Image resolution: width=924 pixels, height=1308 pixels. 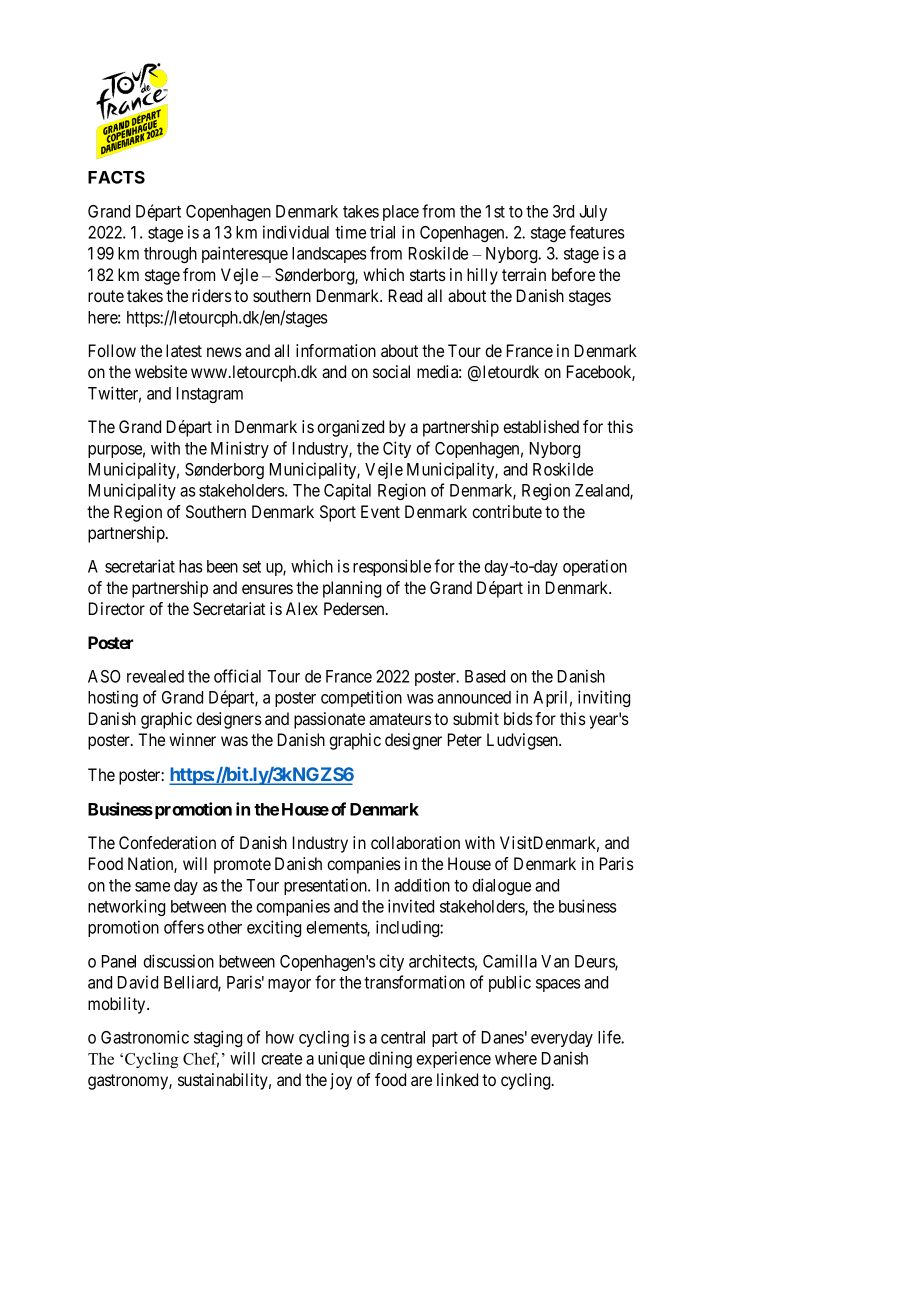 I want to click on July, so click(x=593, y=213).
